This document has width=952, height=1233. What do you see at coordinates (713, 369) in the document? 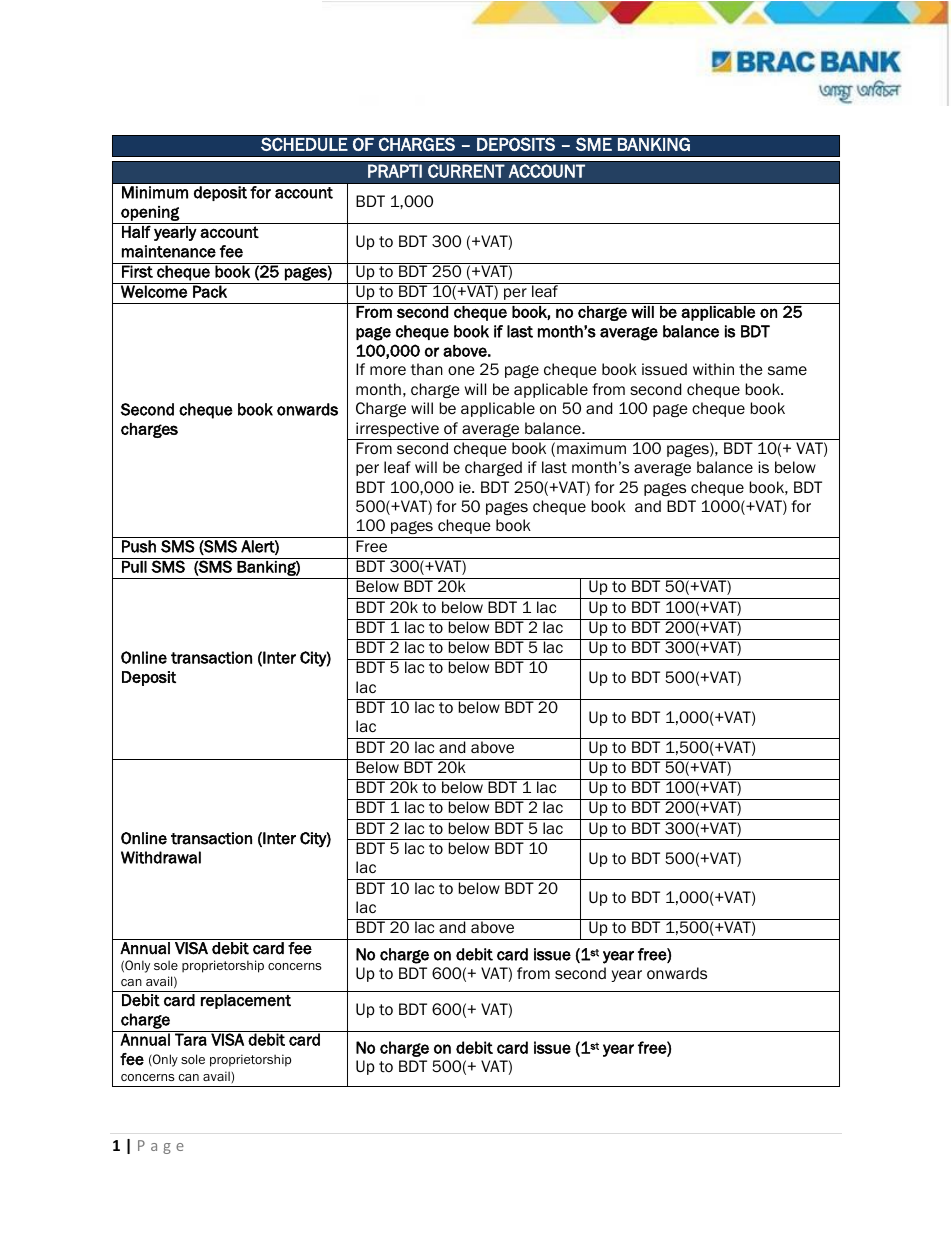
I see `within` at bounding box center [713, 369].
